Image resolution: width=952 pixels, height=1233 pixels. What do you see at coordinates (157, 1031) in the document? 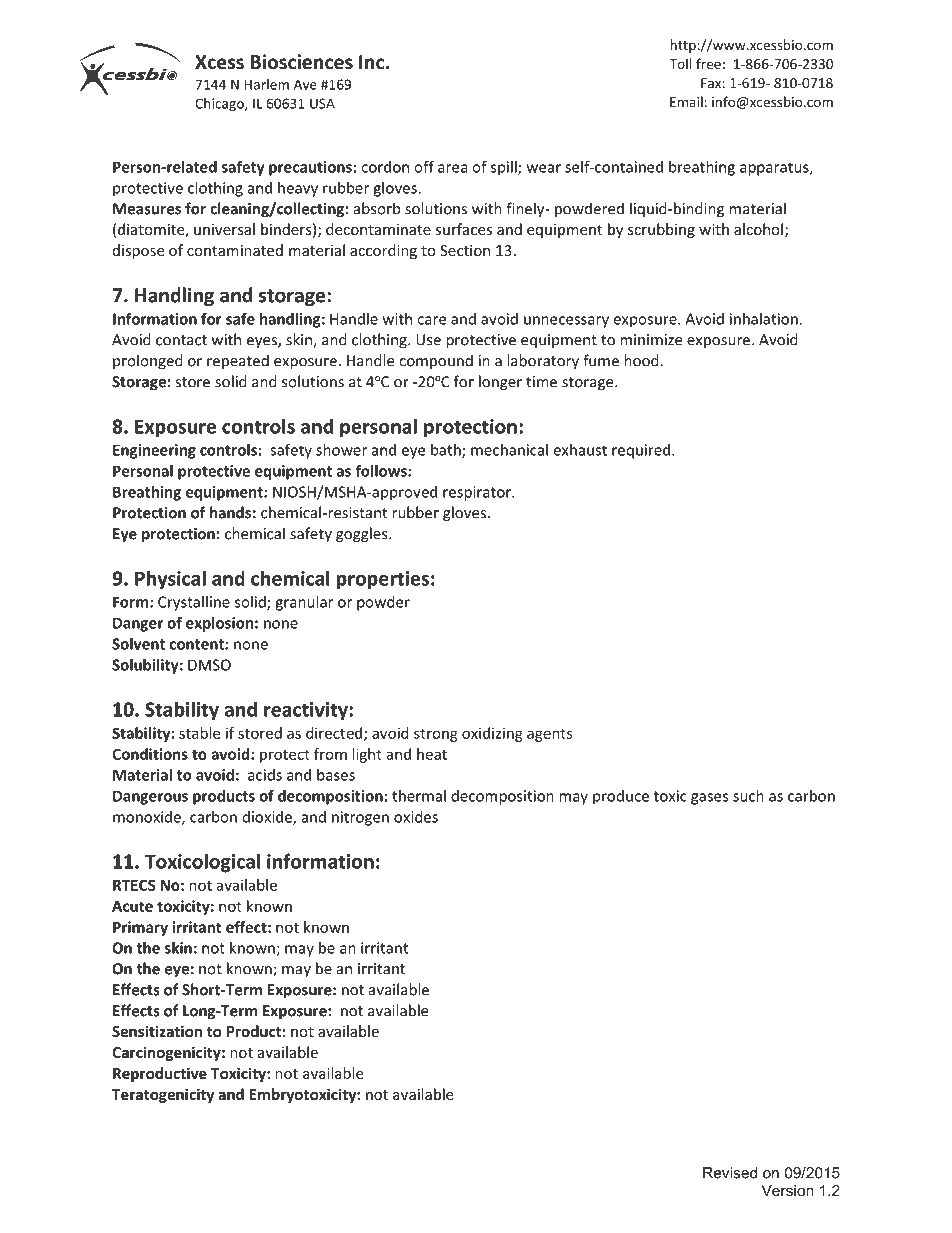
I see `Sensitization` at bounding box center [157, 1031].
